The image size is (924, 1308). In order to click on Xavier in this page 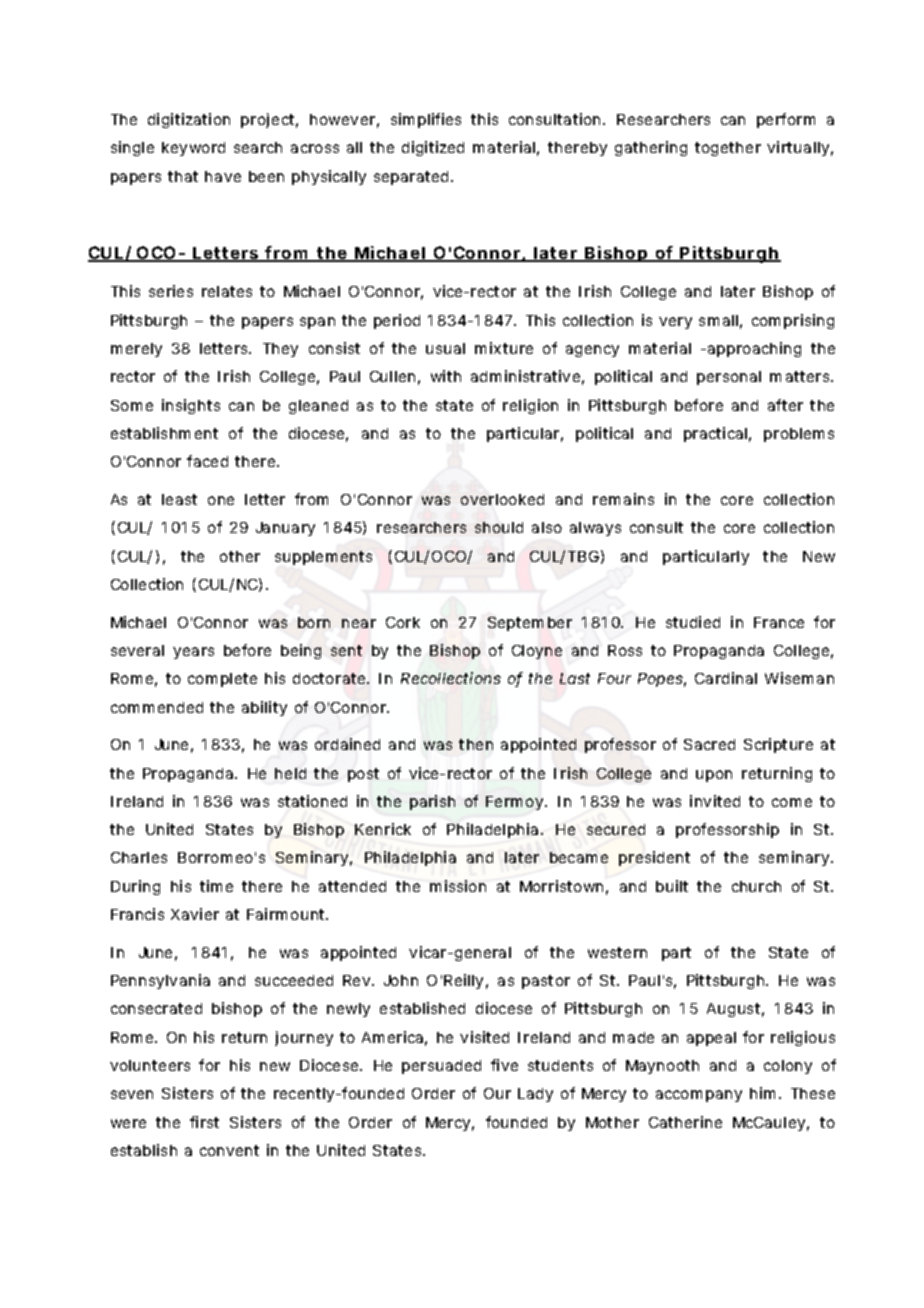, I will do `click(195, 914)`.
